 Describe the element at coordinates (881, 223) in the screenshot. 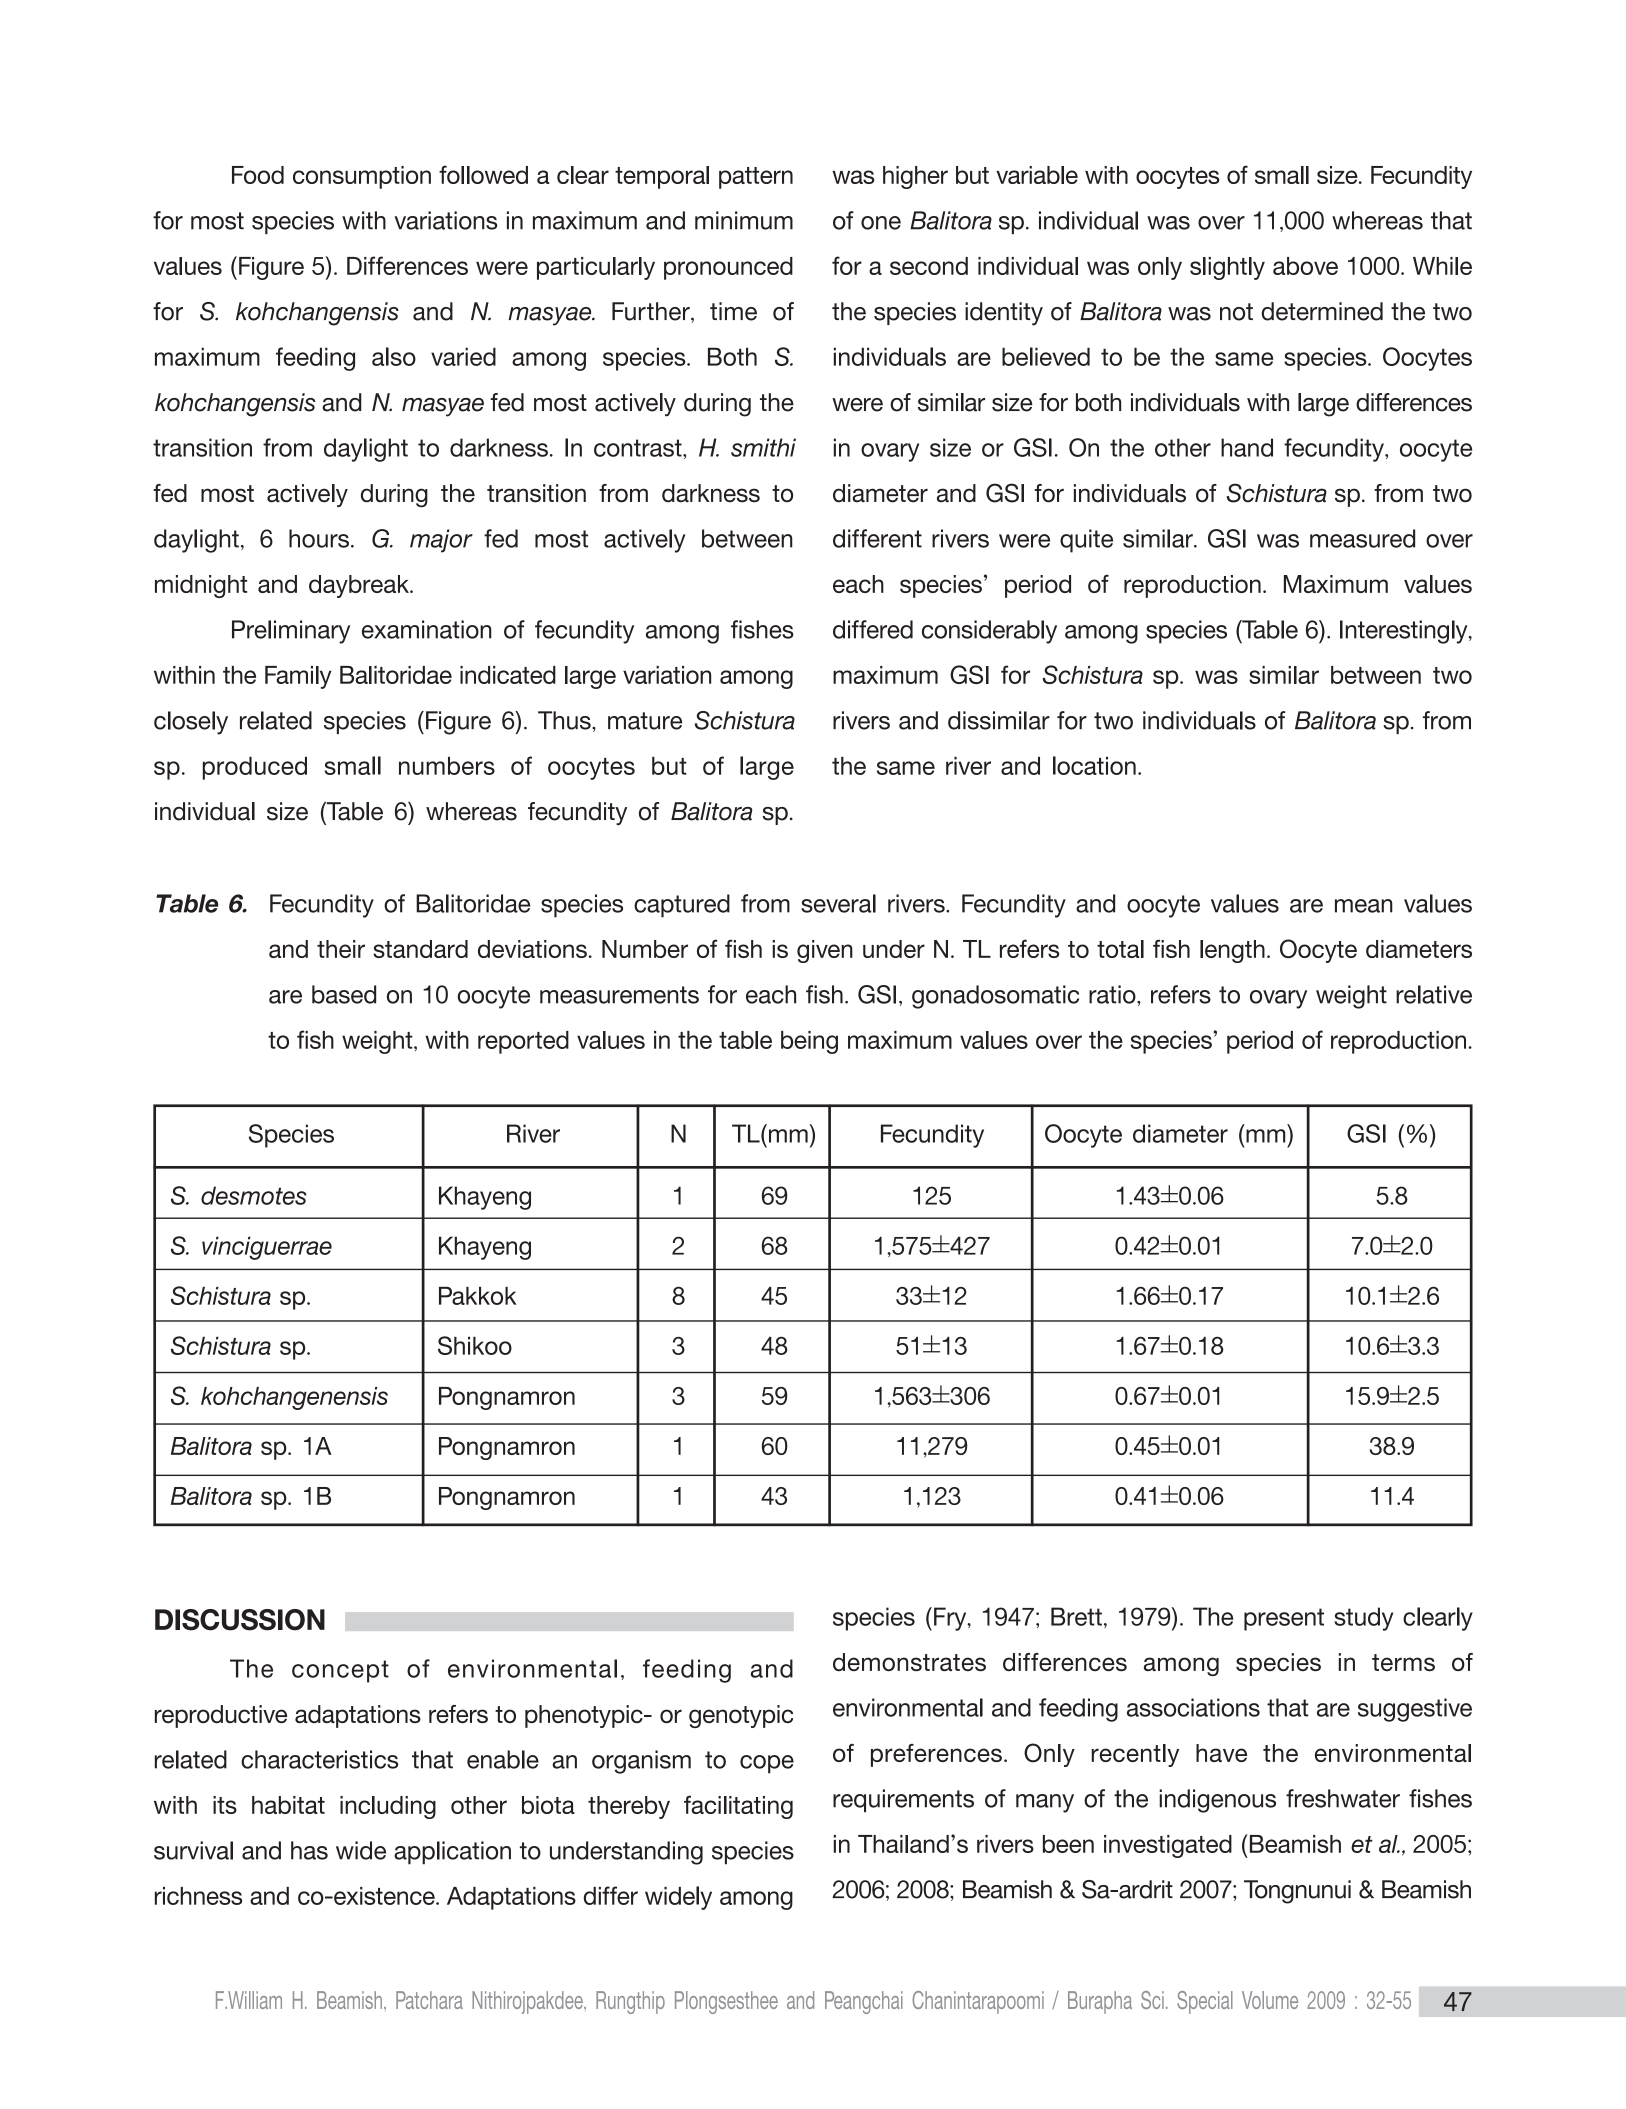

I see `one` at that location.
